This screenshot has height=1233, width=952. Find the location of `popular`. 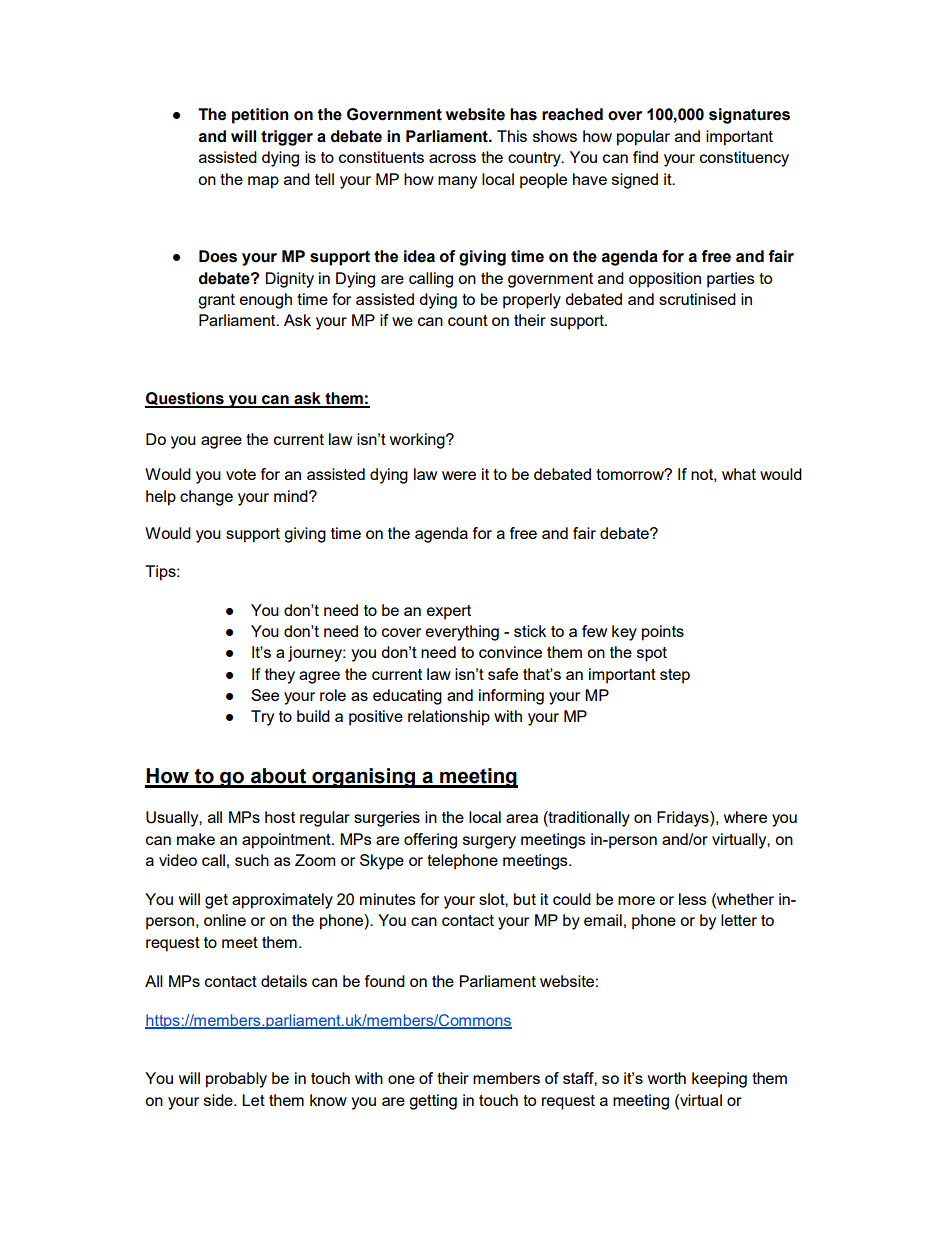

popular is located at coordinates (643, 138).
